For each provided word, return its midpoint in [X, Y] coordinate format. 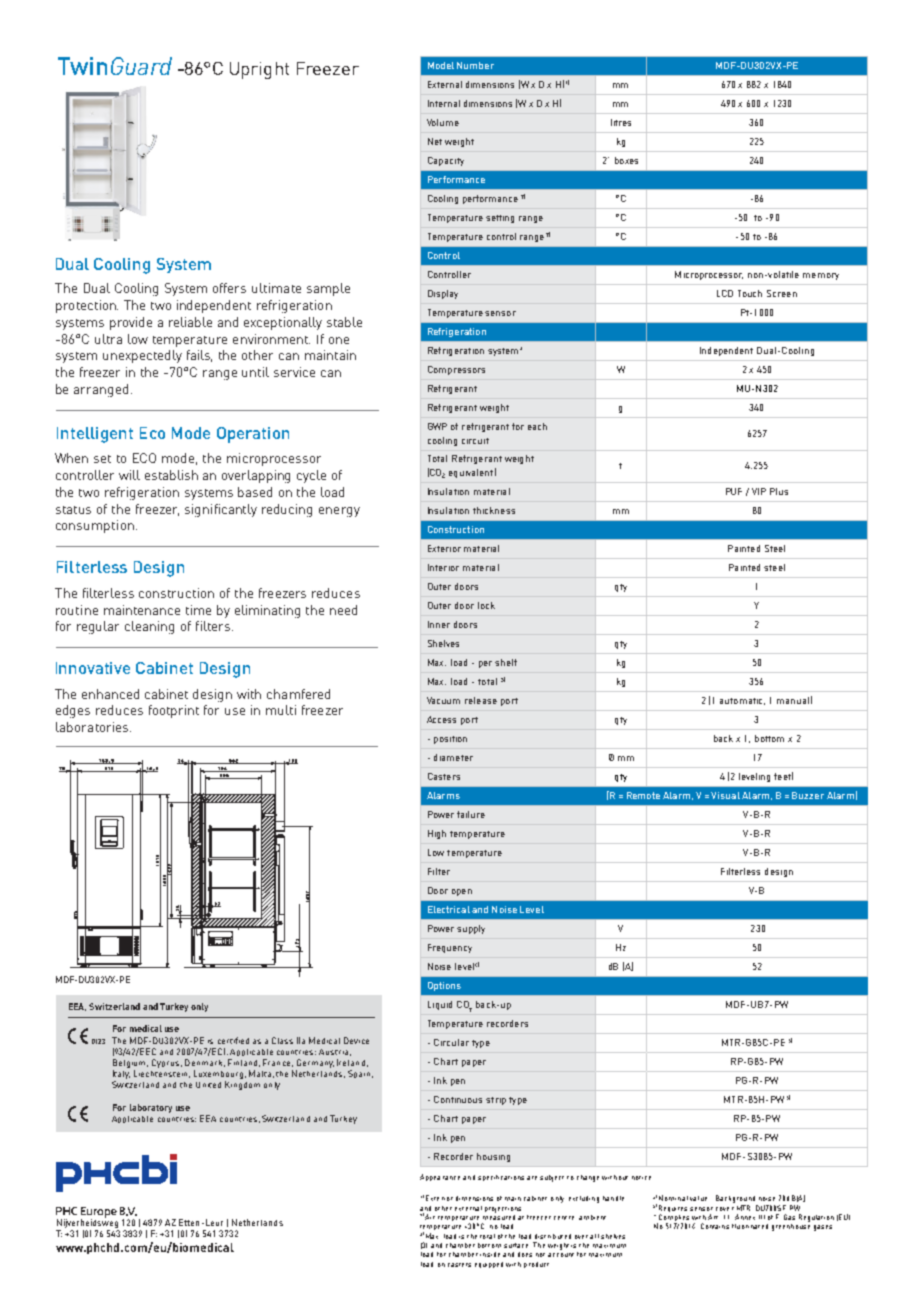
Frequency [450, 948]
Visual [725, 795]
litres [621, 122]
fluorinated [750, 1226]
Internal [444, 103]
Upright [259, 70]
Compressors [456, 370]
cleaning [149, 627]
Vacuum [443, 700]
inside [490, 1254]
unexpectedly [142, 356]
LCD [725, 293]
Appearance [440, 1177]
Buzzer [808, 795]
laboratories [93, 727]
